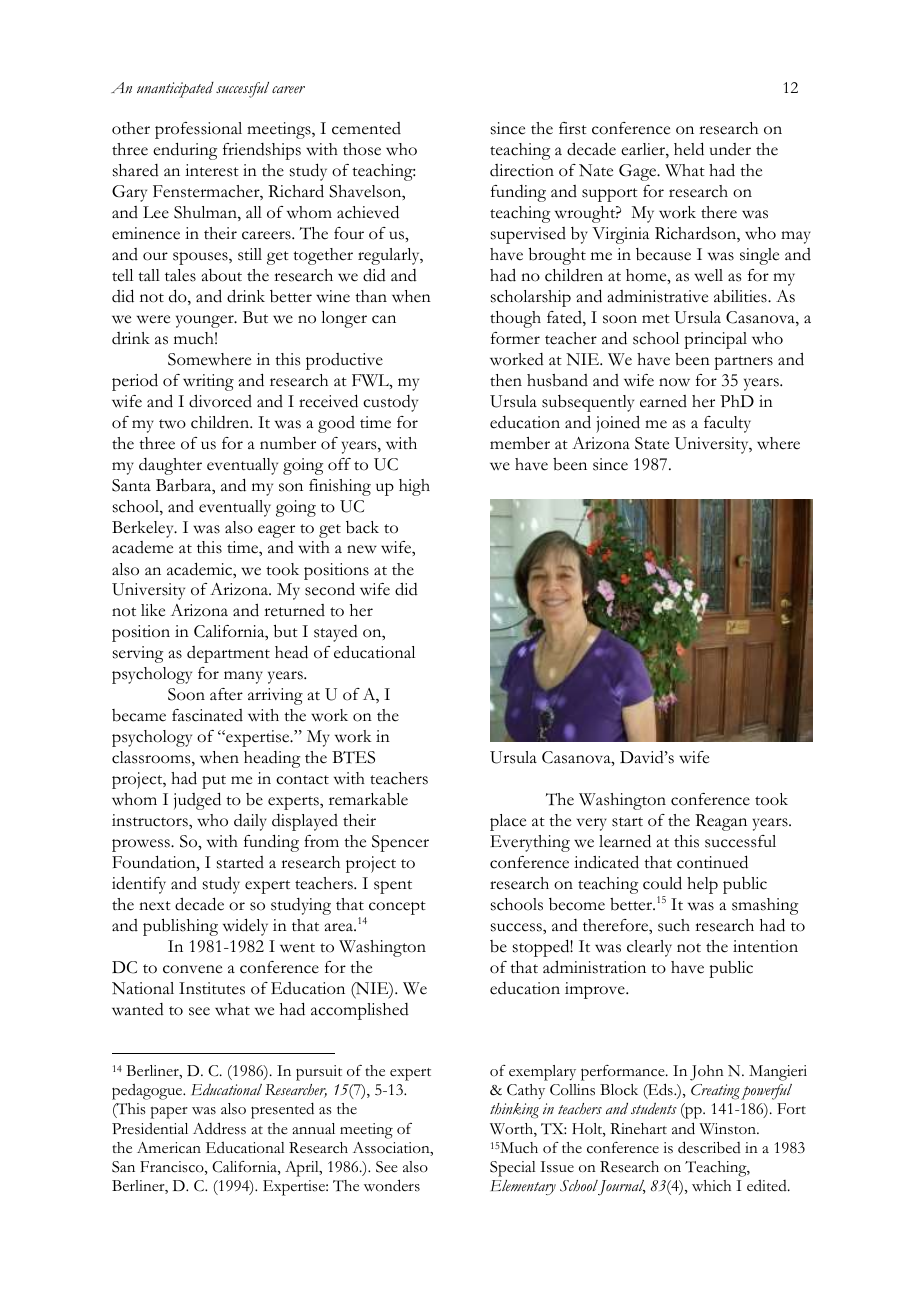  Describe the element at coordinates (513, 1169) in the document. I see `Special` at that location.
